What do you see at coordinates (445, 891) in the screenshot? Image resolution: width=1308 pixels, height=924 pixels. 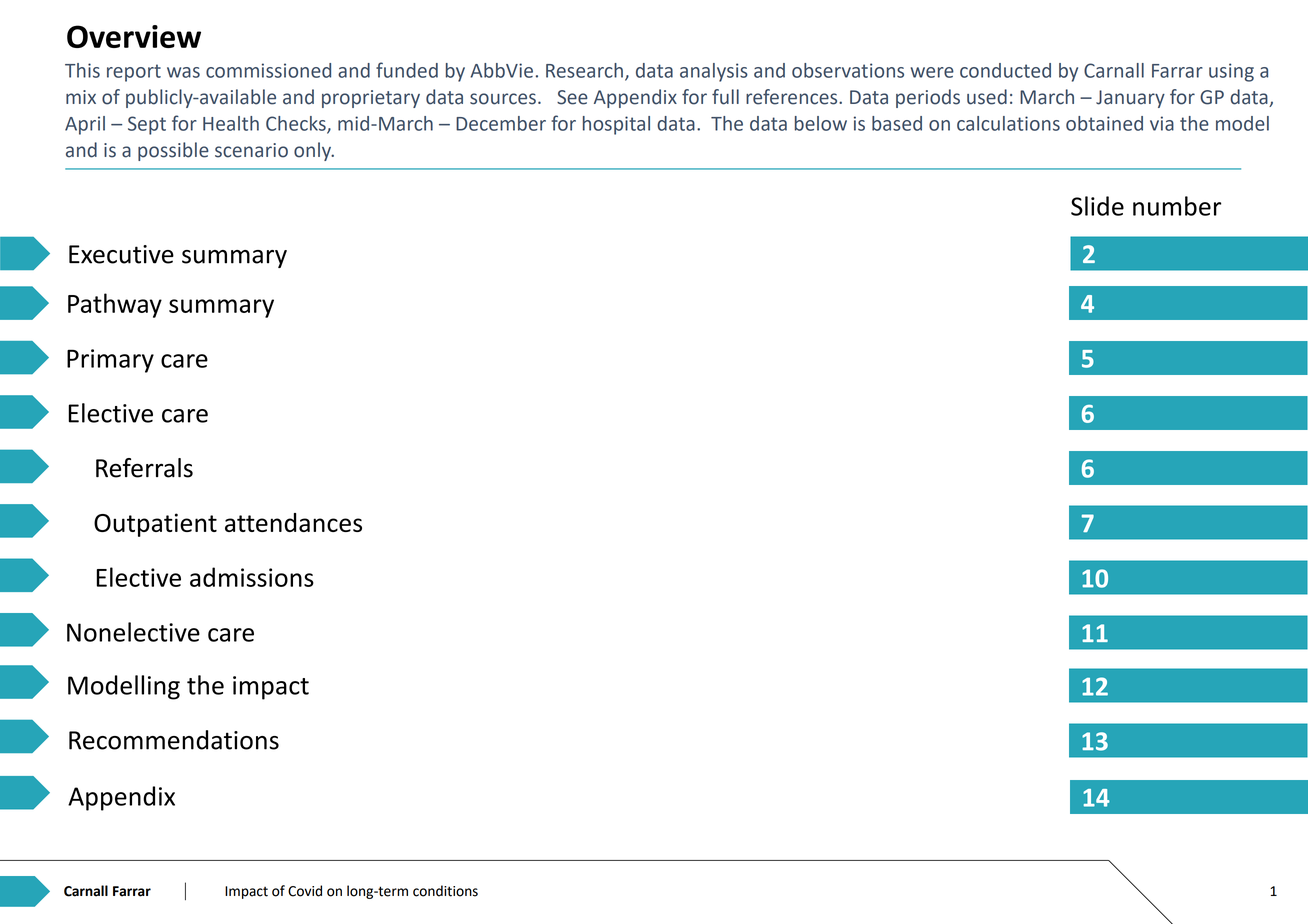 I see `conditions` at bounding box center [445, 891].
